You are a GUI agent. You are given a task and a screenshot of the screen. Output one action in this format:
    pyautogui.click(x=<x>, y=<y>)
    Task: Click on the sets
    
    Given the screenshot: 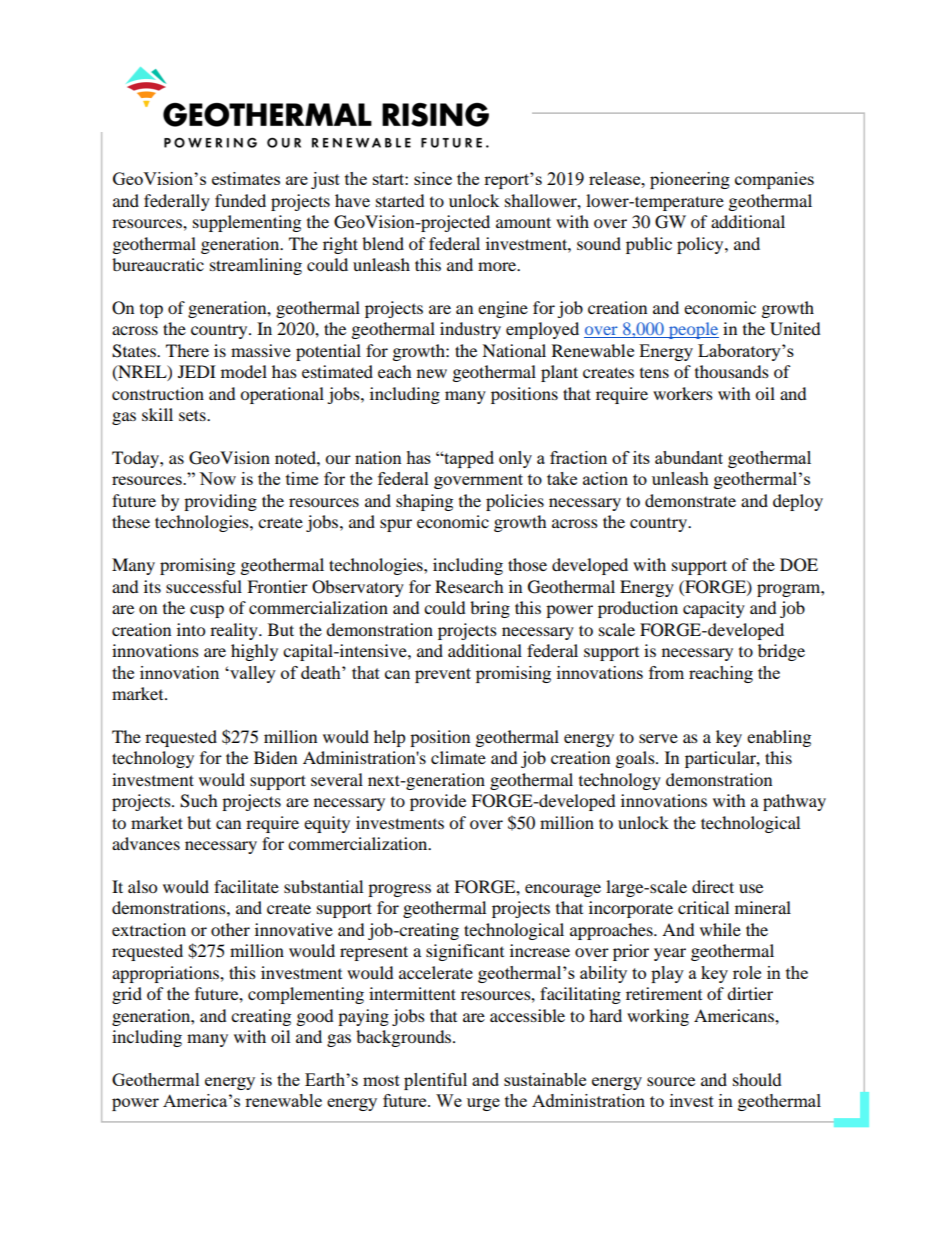 What is the action you would take?
    pyautogui.click(x=193, y=415)
